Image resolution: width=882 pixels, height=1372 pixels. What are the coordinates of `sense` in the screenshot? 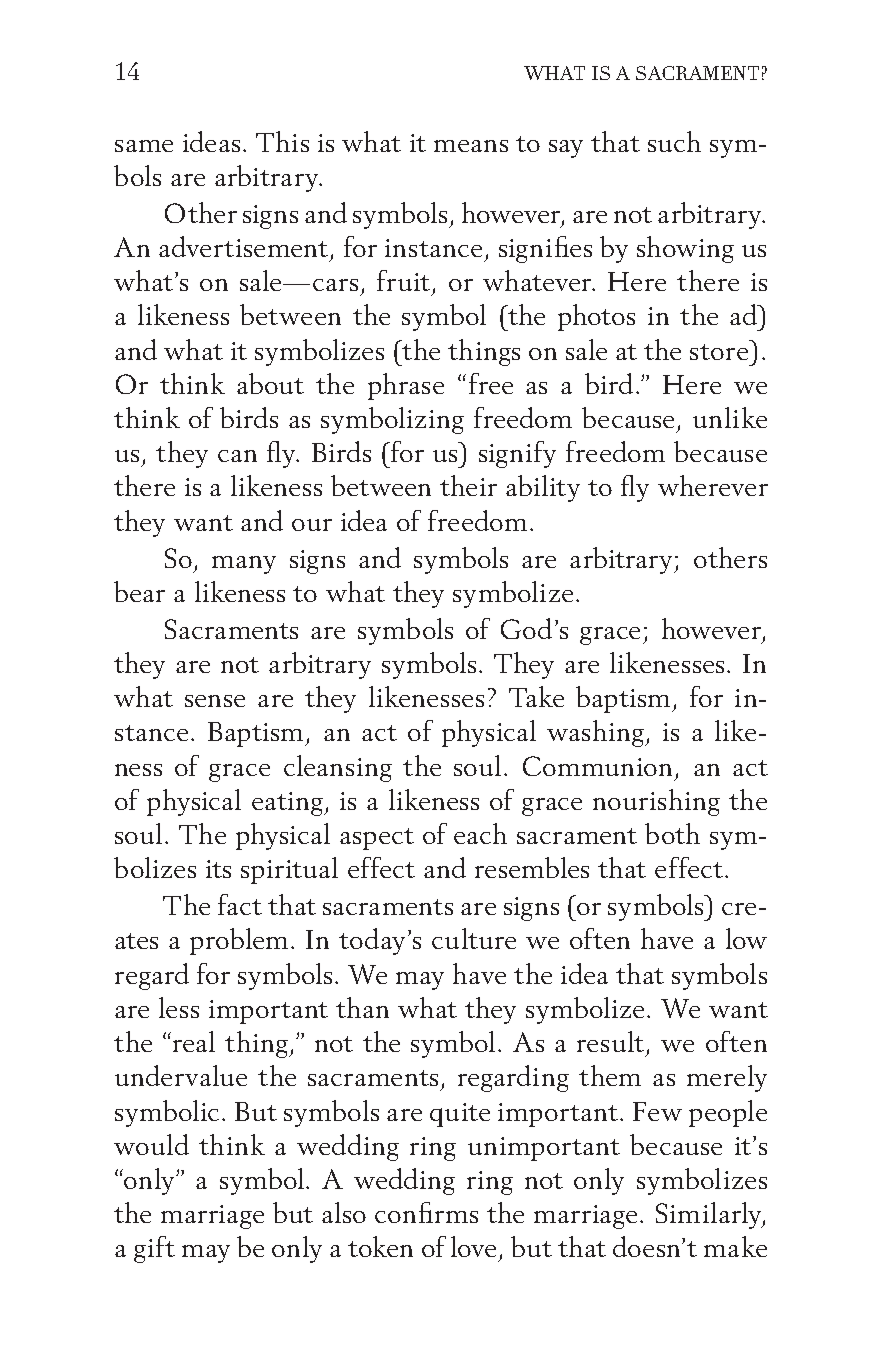 It's located at (215, 701).
